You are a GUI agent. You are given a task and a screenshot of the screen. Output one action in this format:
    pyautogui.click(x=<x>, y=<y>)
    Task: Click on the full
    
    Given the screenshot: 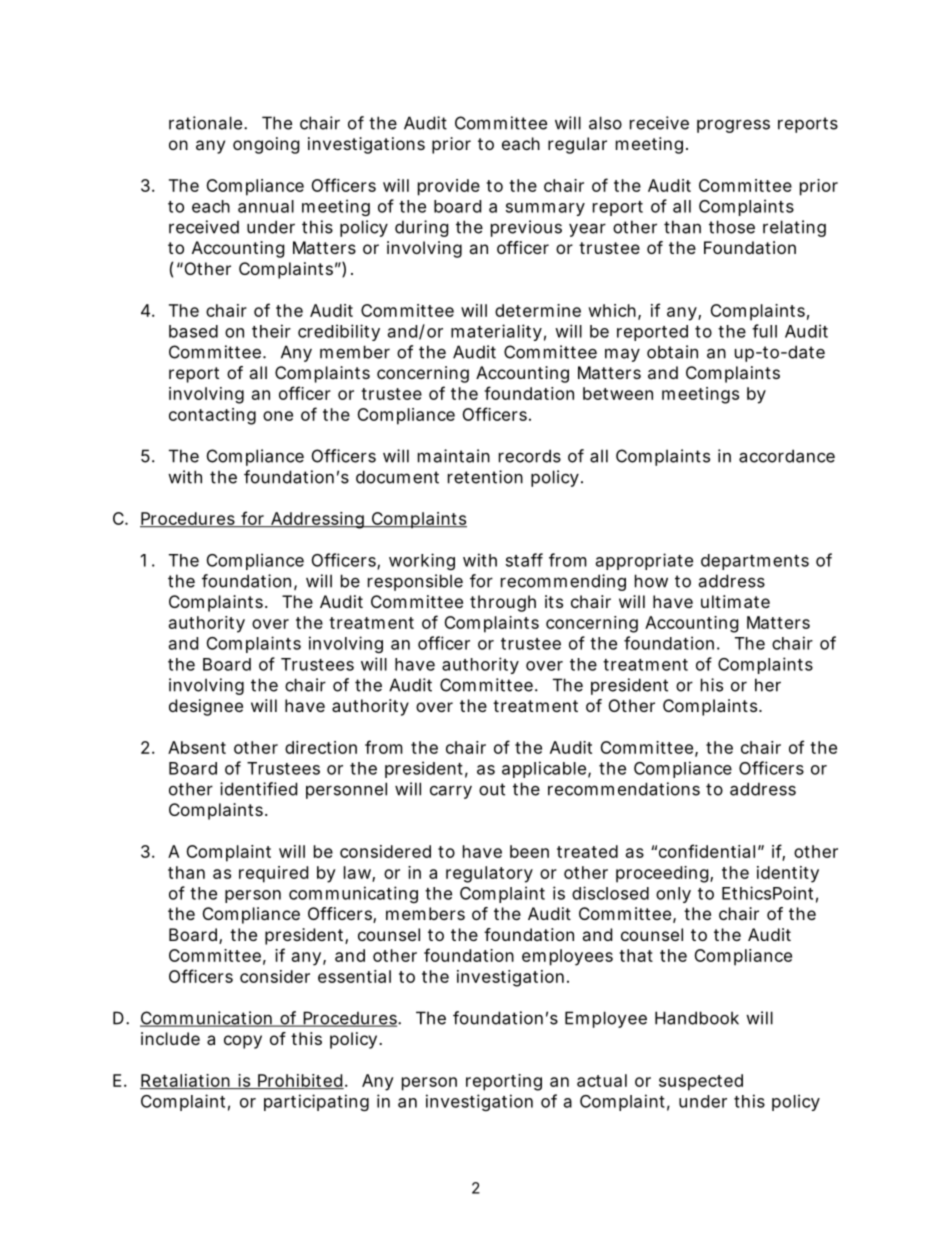 What is the action you would take?
    pyautogui.click(x=764, y=331)
